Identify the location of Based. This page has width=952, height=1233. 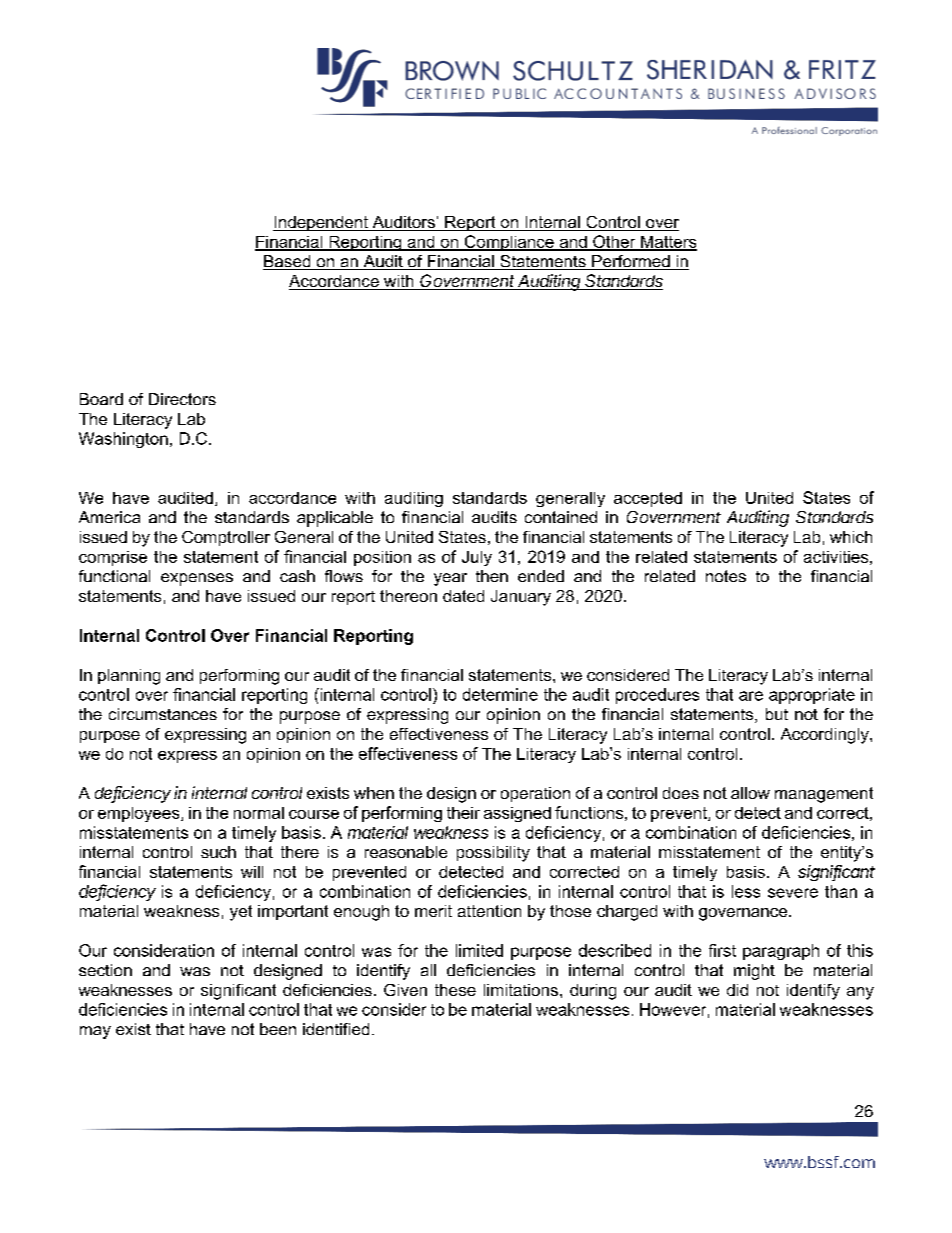
(288, 262).
